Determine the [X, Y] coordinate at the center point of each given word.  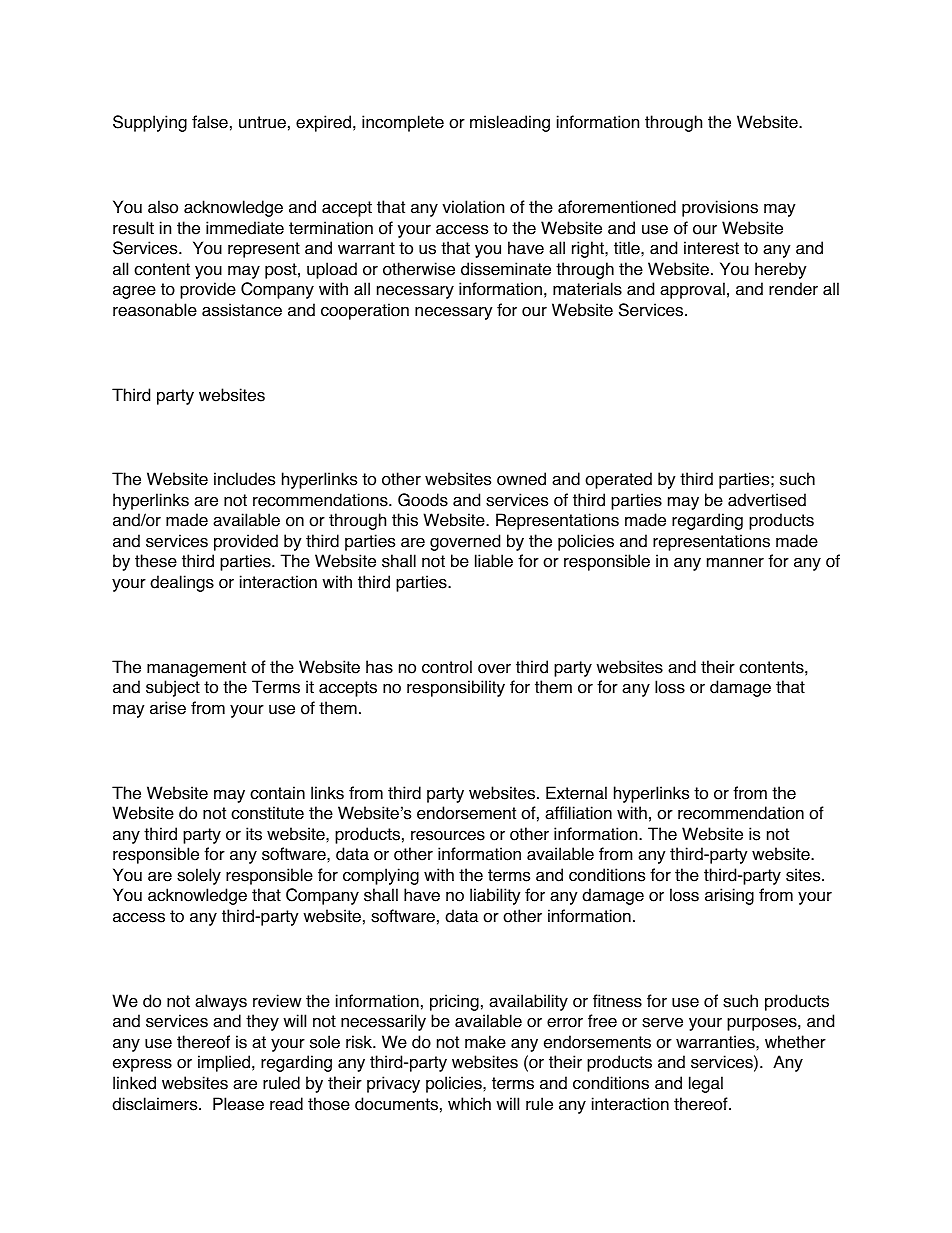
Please [238, 1104]
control [447, 667]
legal [706, 1084]
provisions [720, 208]
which [469, 1104]
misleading [510, 123]
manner [735, 563]
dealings [182, 583]
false [210, 122]
